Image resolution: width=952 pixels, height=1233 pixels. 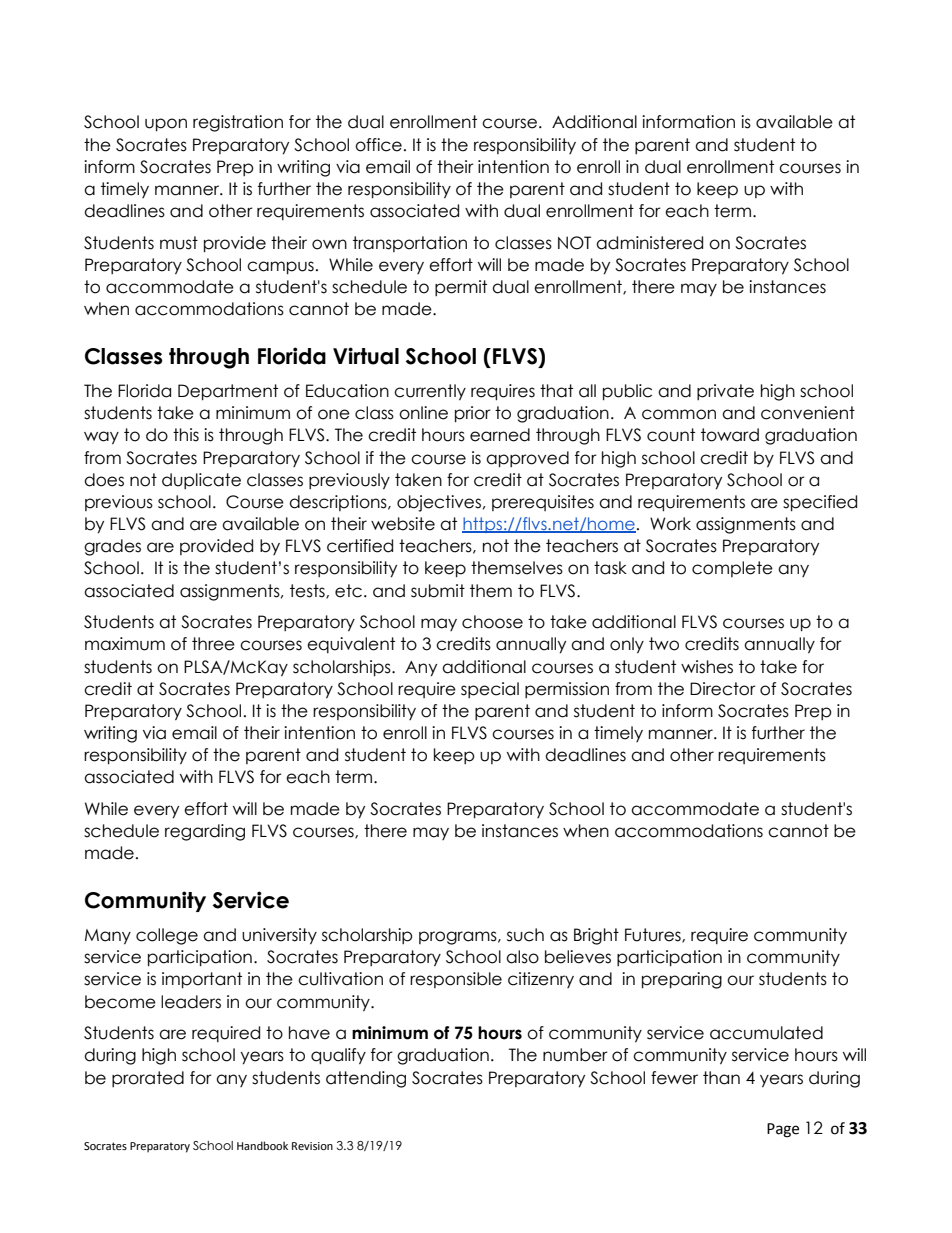 I want to click on administered, so click(x=649, y=243).
